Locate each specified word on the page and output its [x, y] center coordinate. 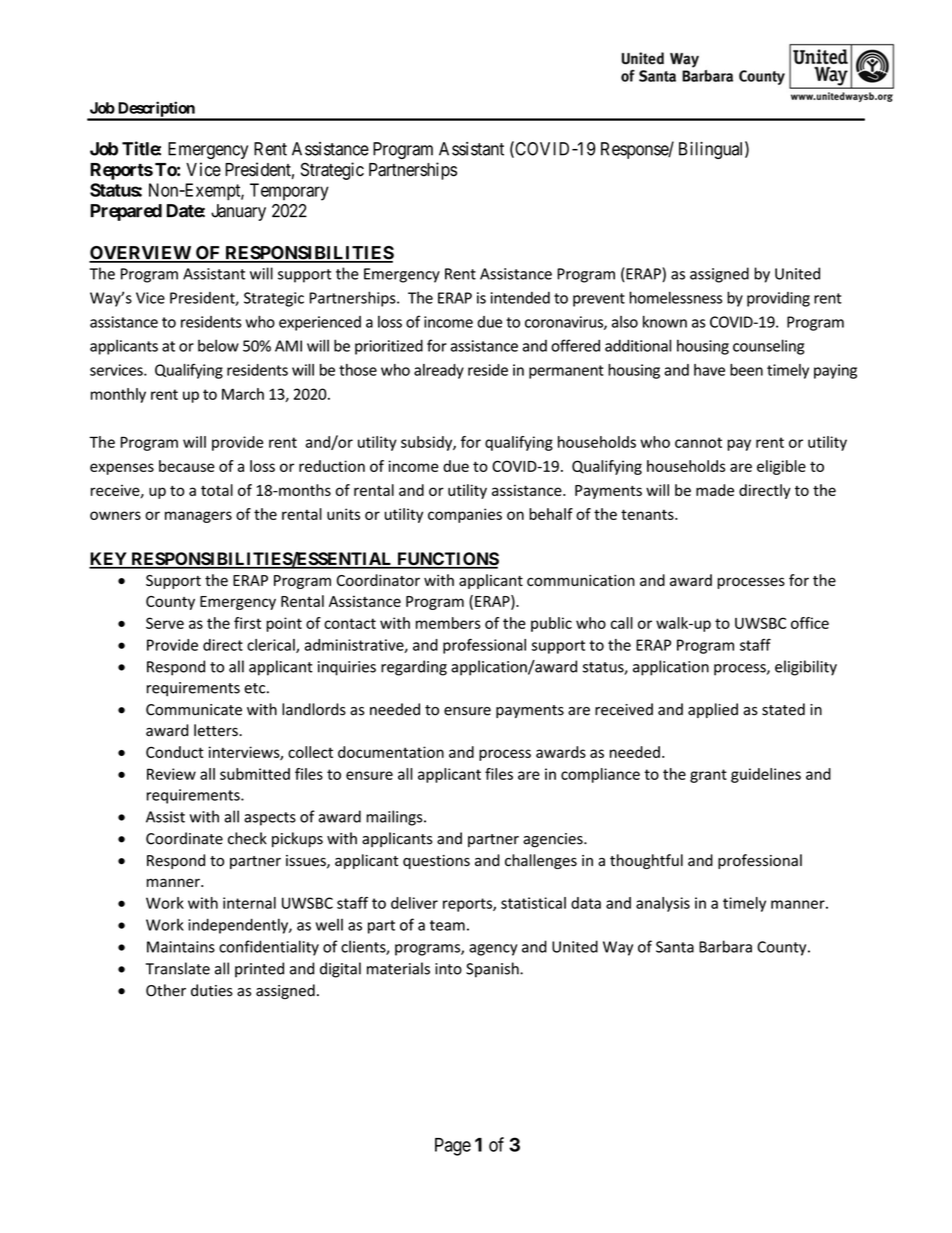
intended [520, 298]
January [238, 212]
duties [212, 990]
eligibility [806, 668]
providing [778, 299]
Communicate [194, 710]
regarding [414, 668]
